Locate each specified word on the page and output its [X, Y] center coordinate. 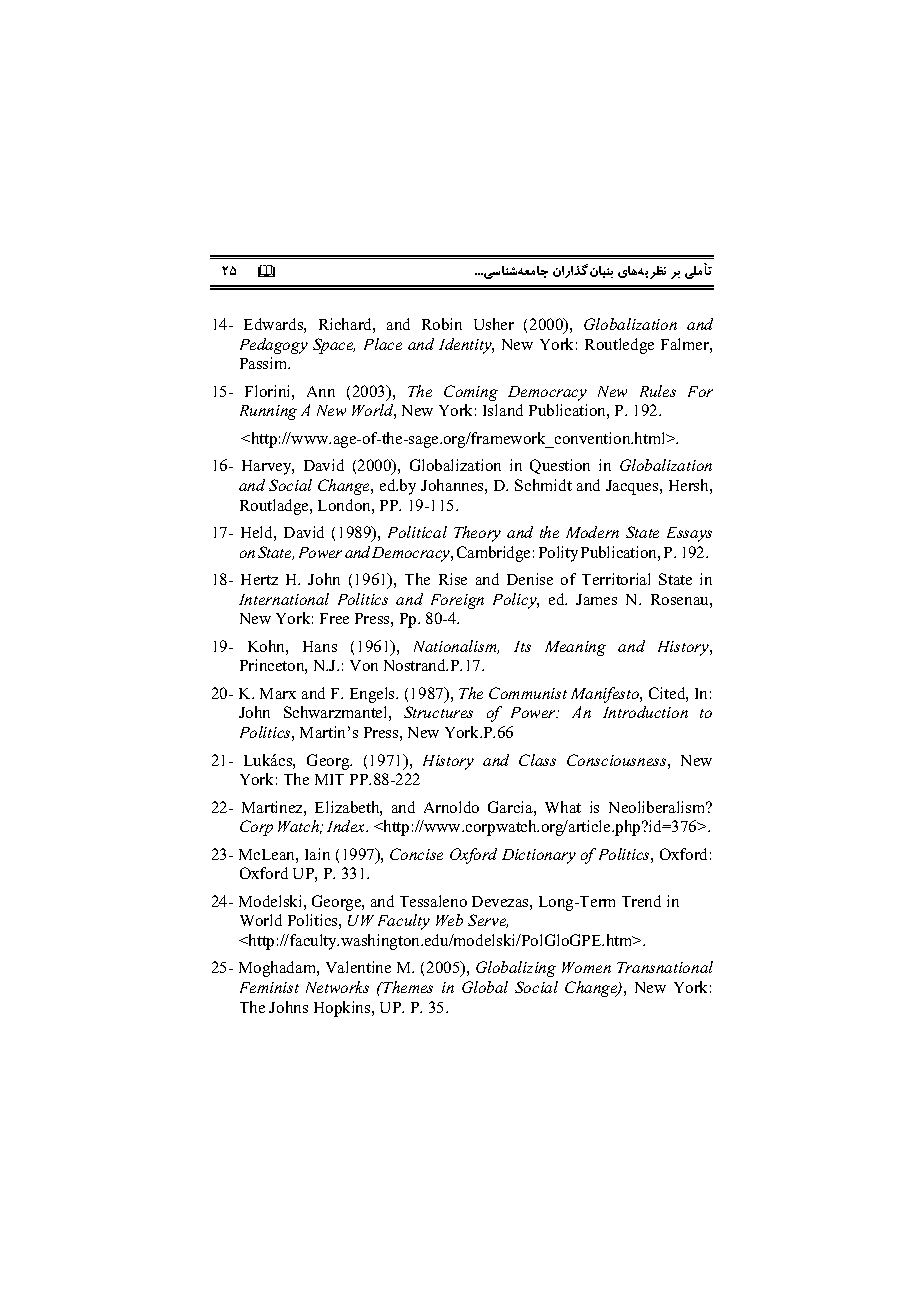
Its [522, 646]
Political [417, 532]
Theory [477, 534]
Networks [337, 987]
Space [334, 346]
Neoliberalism [658, 807]
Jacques [633, 487]
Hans [320, 646]
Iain [317, 854]
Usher [494, 324]
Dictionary [539, 856]
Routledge [619, 346]
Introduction [645, 712]
